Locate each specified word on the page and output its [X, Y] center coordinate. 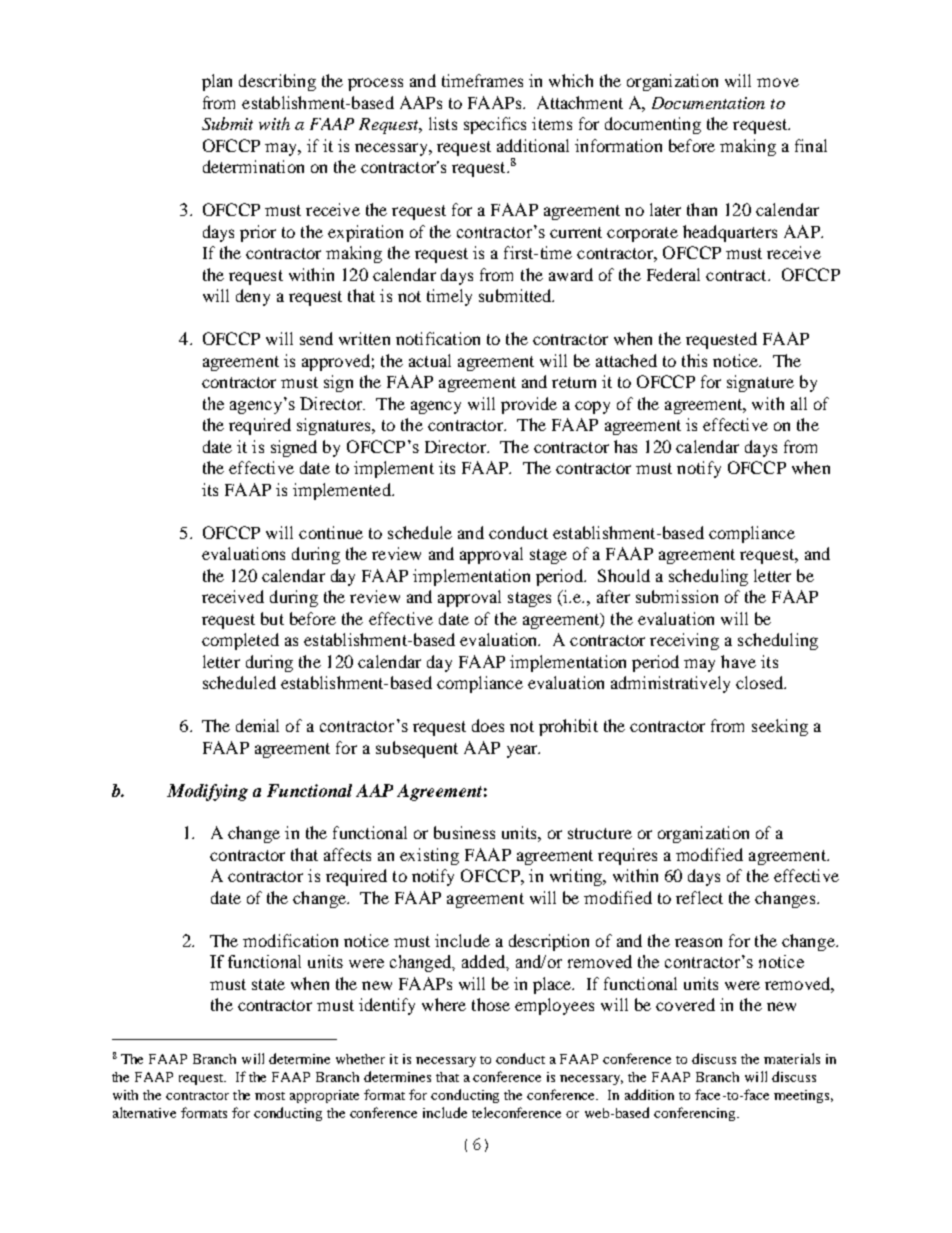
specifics [495, 125]
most [270, 1096]
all [799, 403]
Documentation [708, 103]
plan [217, 82]
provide [529, 405]
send [316, 338]
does [488, 725]
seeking [780, 727]
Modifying [207, 792]
